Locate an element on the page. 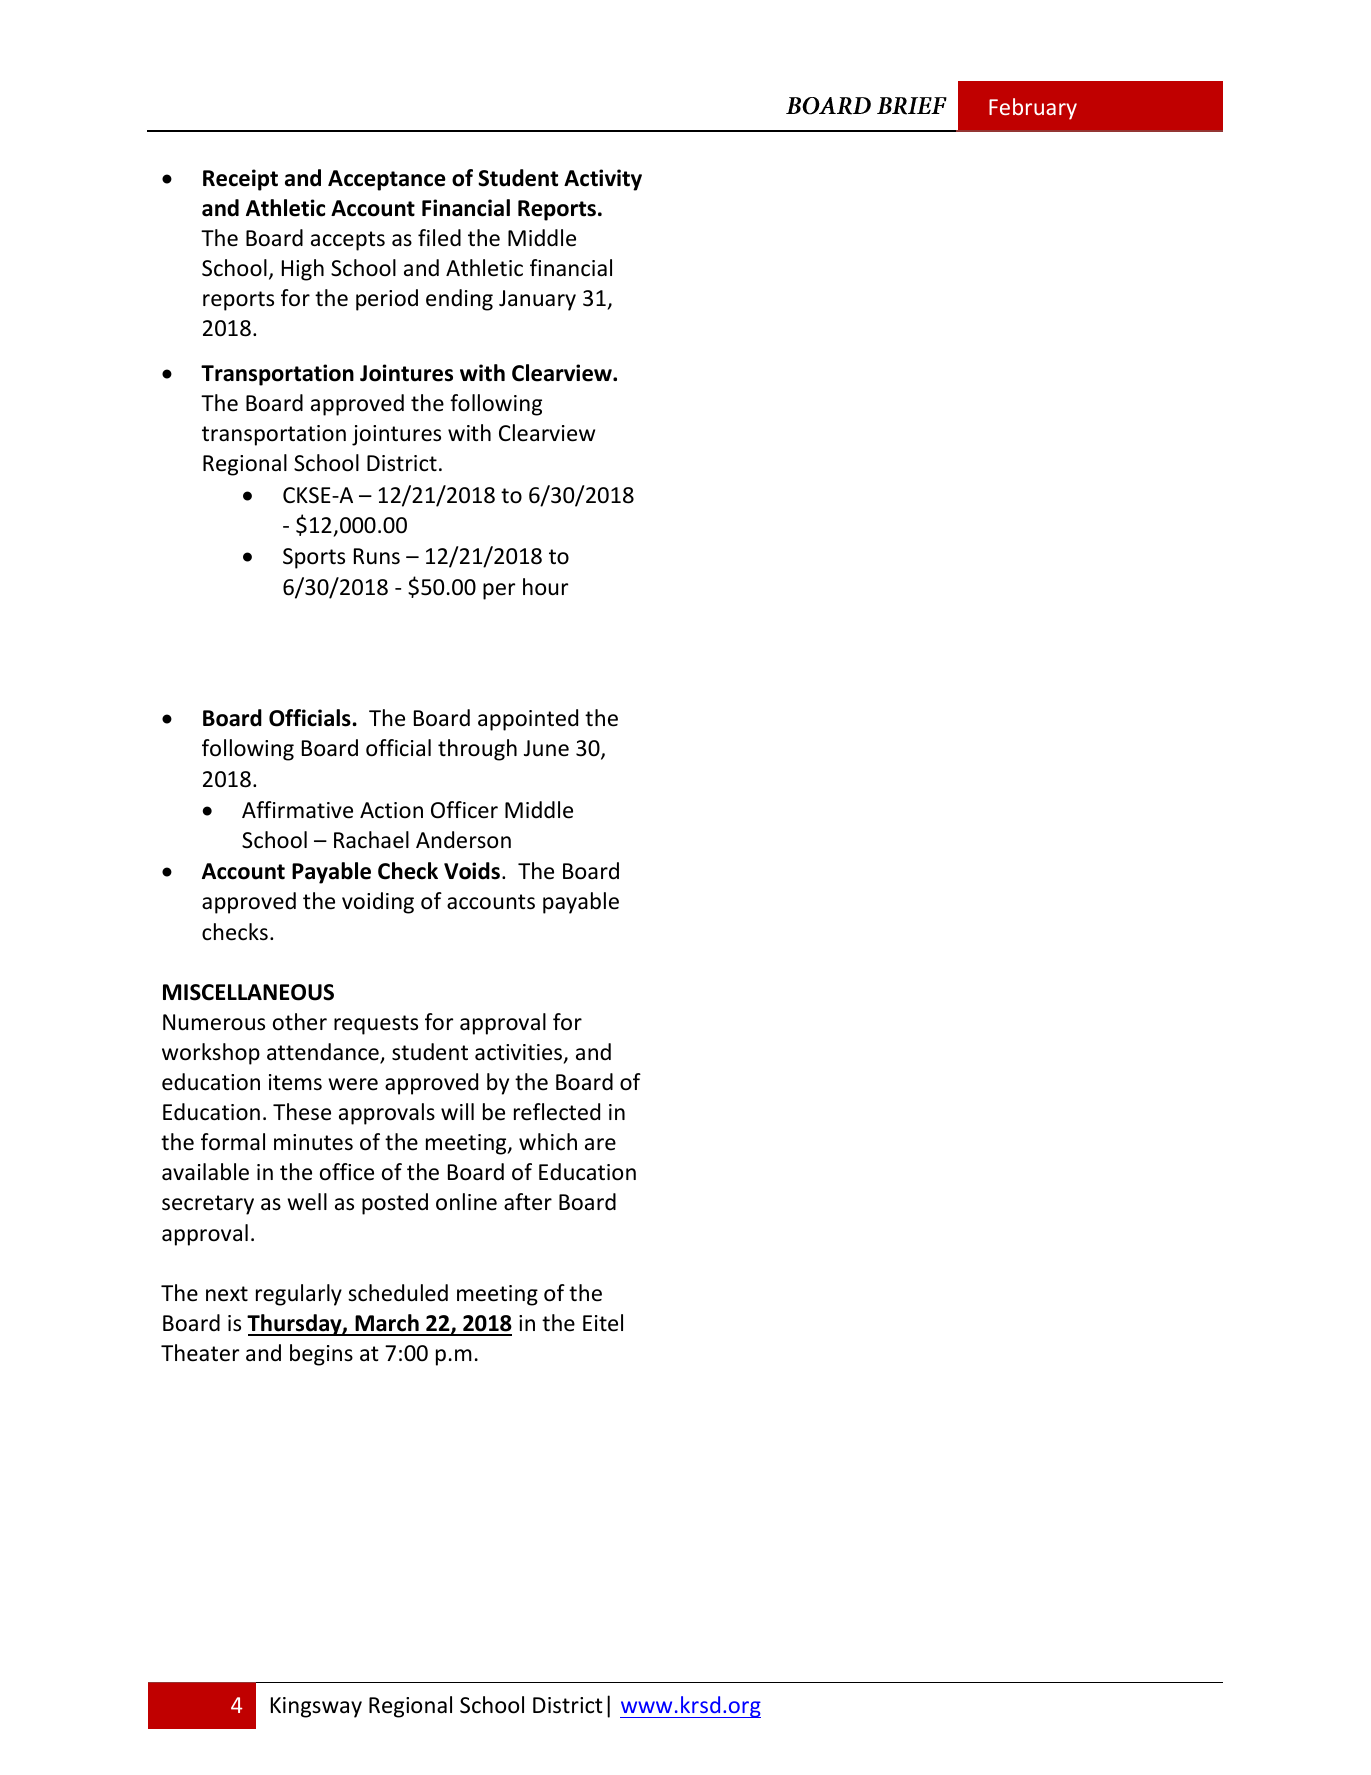 This page has width=1371, height=1775. which is located at coordinates (548, 1142).
